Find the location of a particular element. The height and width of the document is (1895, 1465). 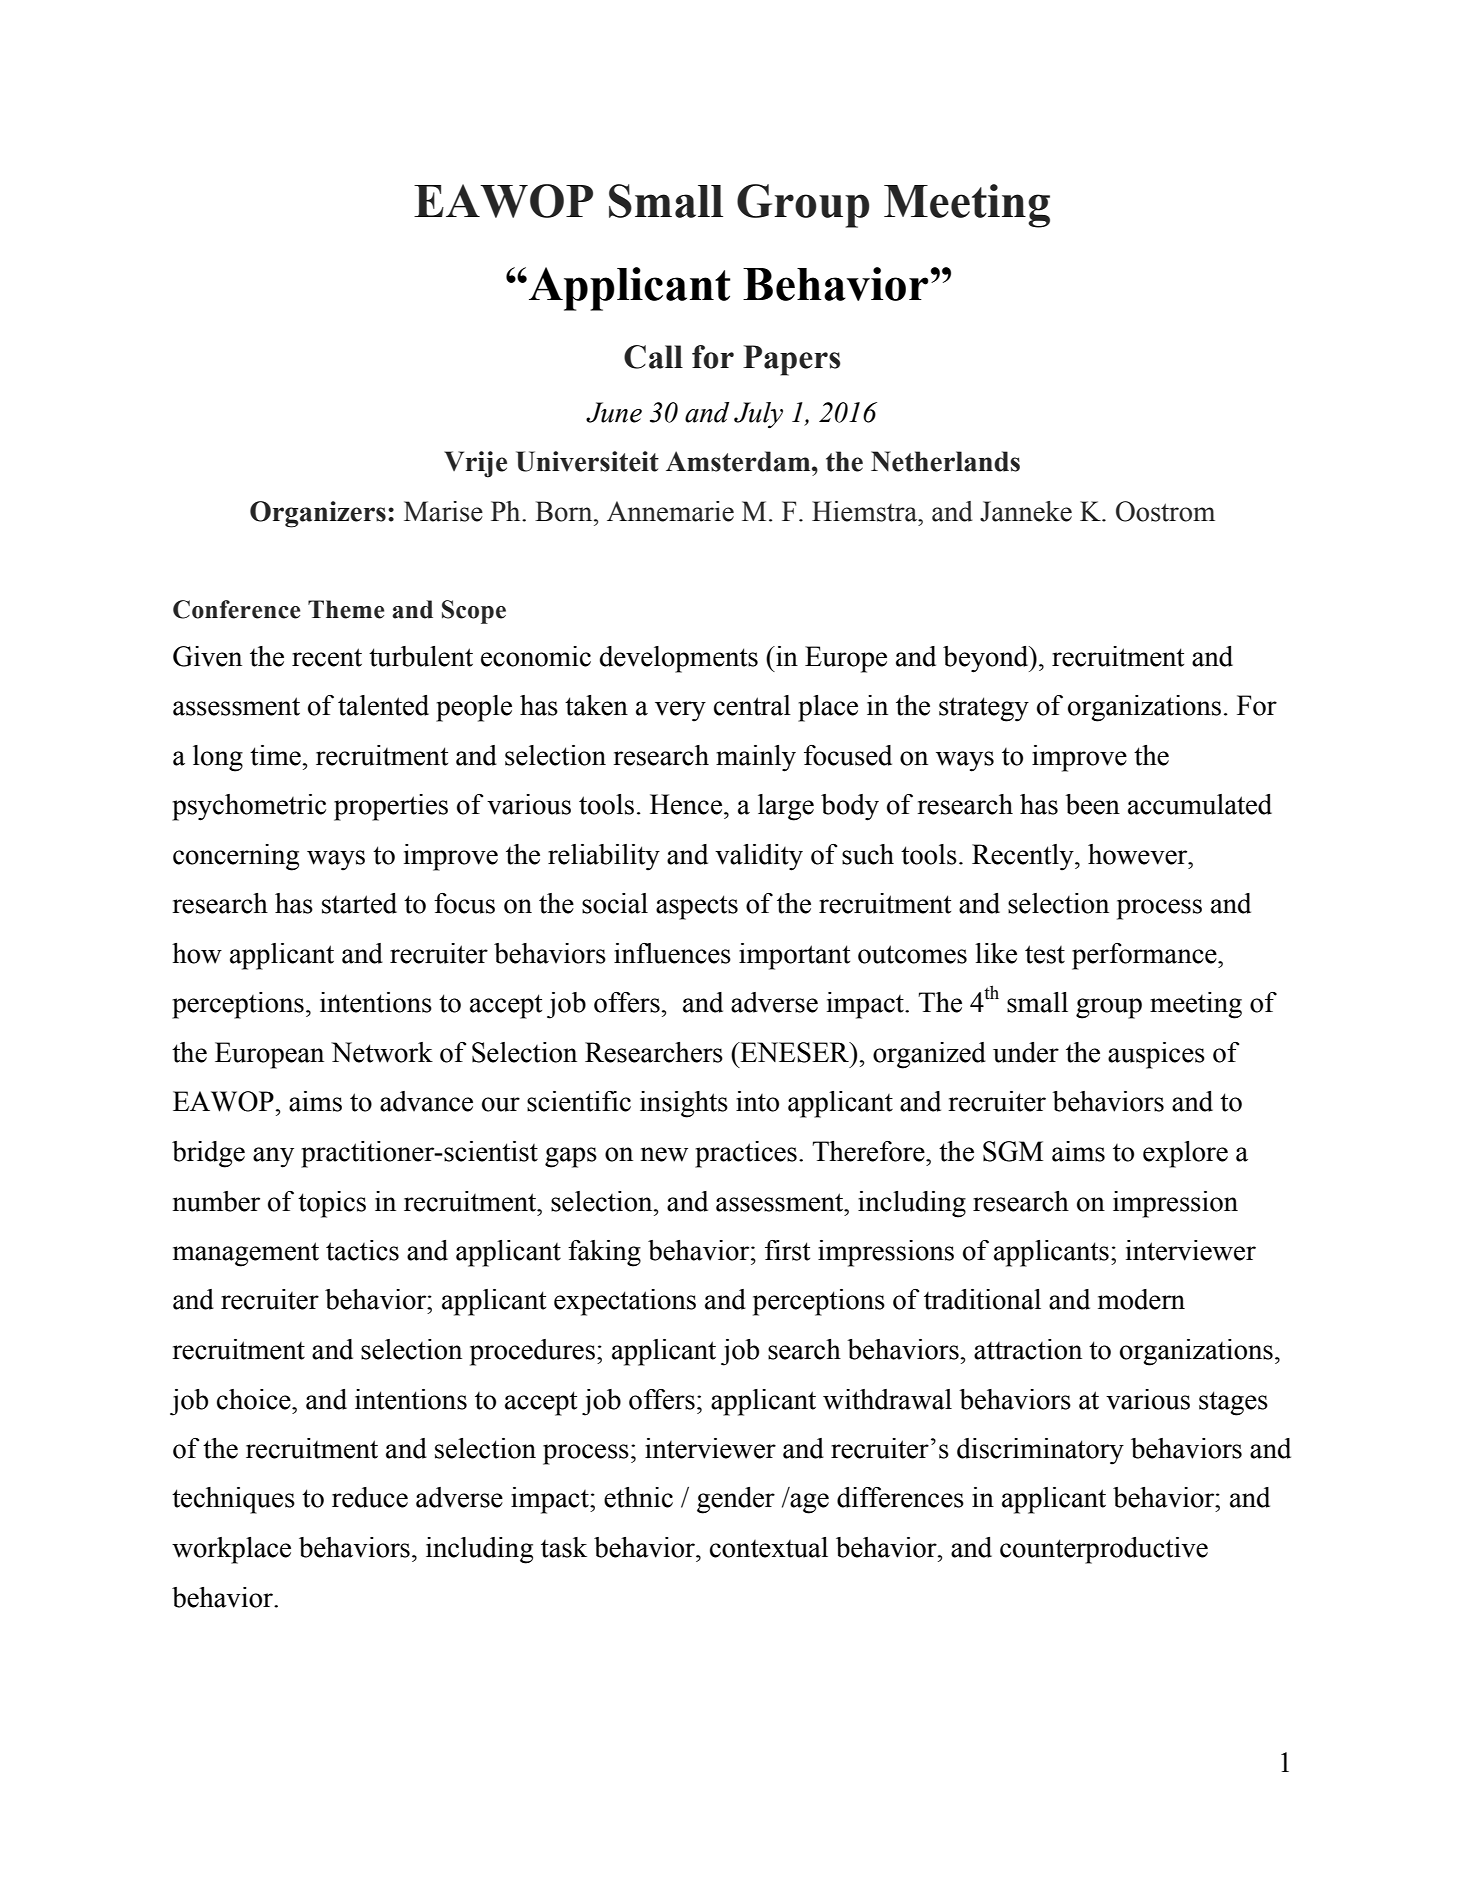

Netherlands is located at coordinates (945, 461).
